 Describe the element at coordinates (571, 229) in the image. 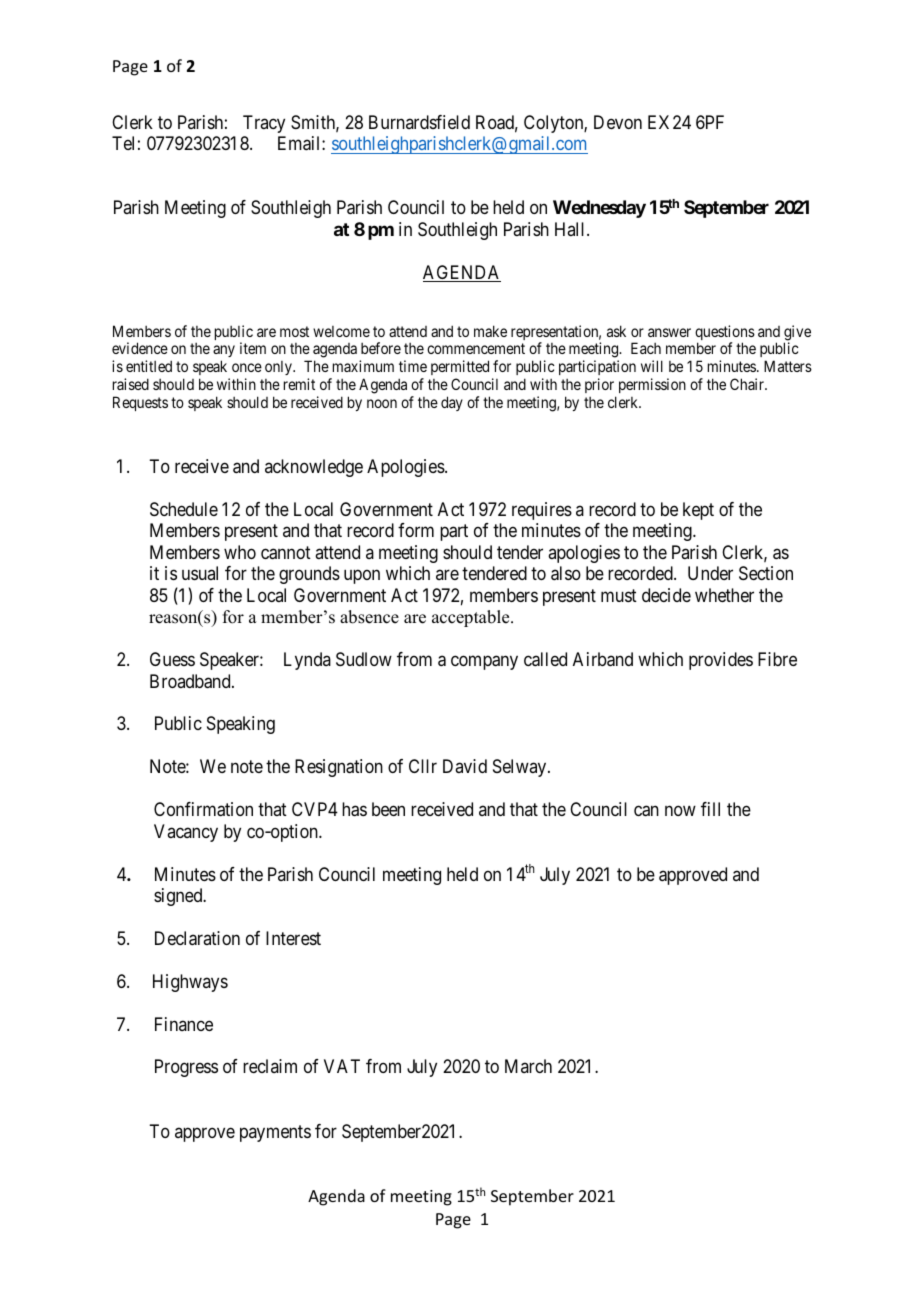

I see `Hall` at that location.
